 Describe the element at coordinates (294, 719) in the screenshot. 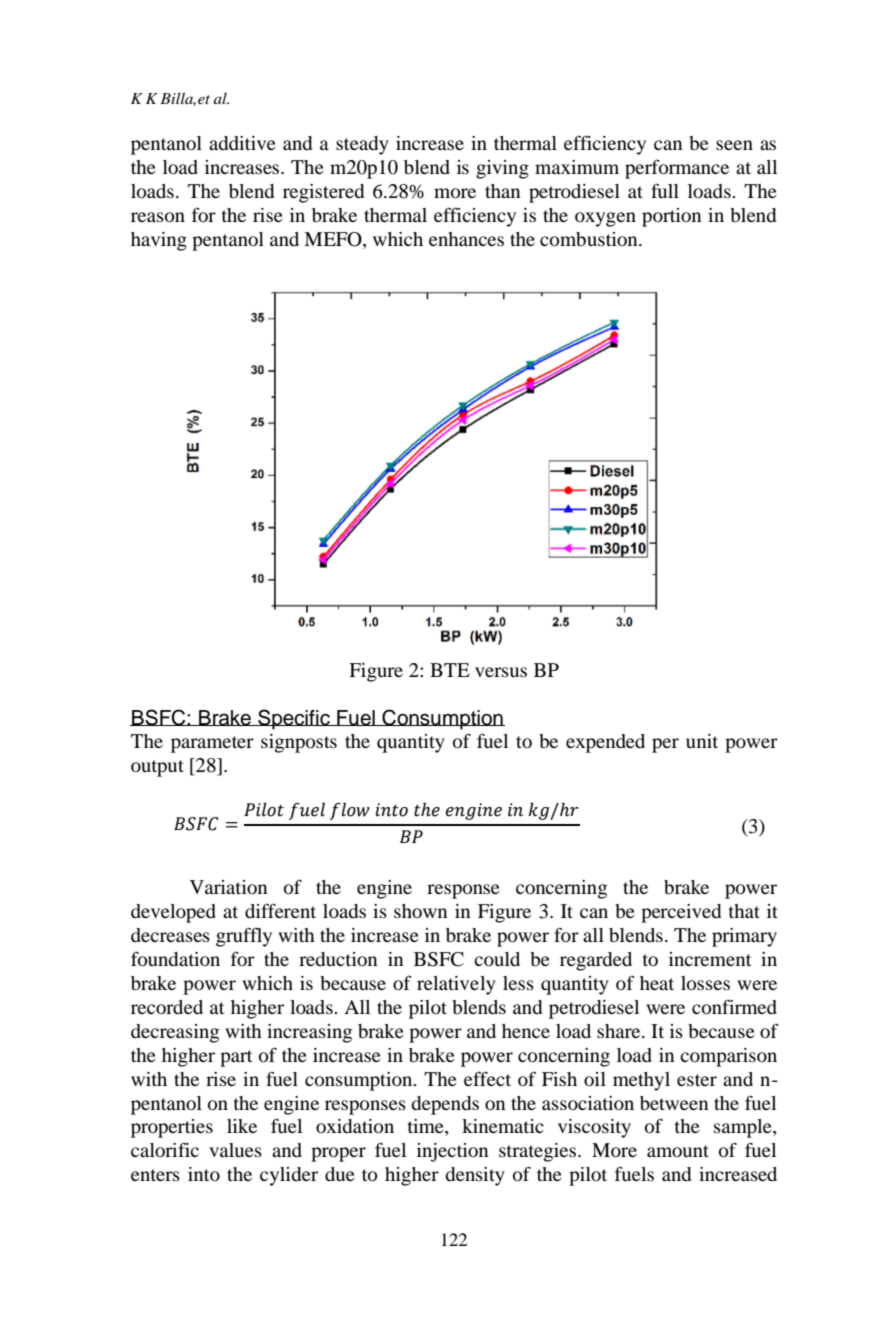

I see `Specific` at that location.
